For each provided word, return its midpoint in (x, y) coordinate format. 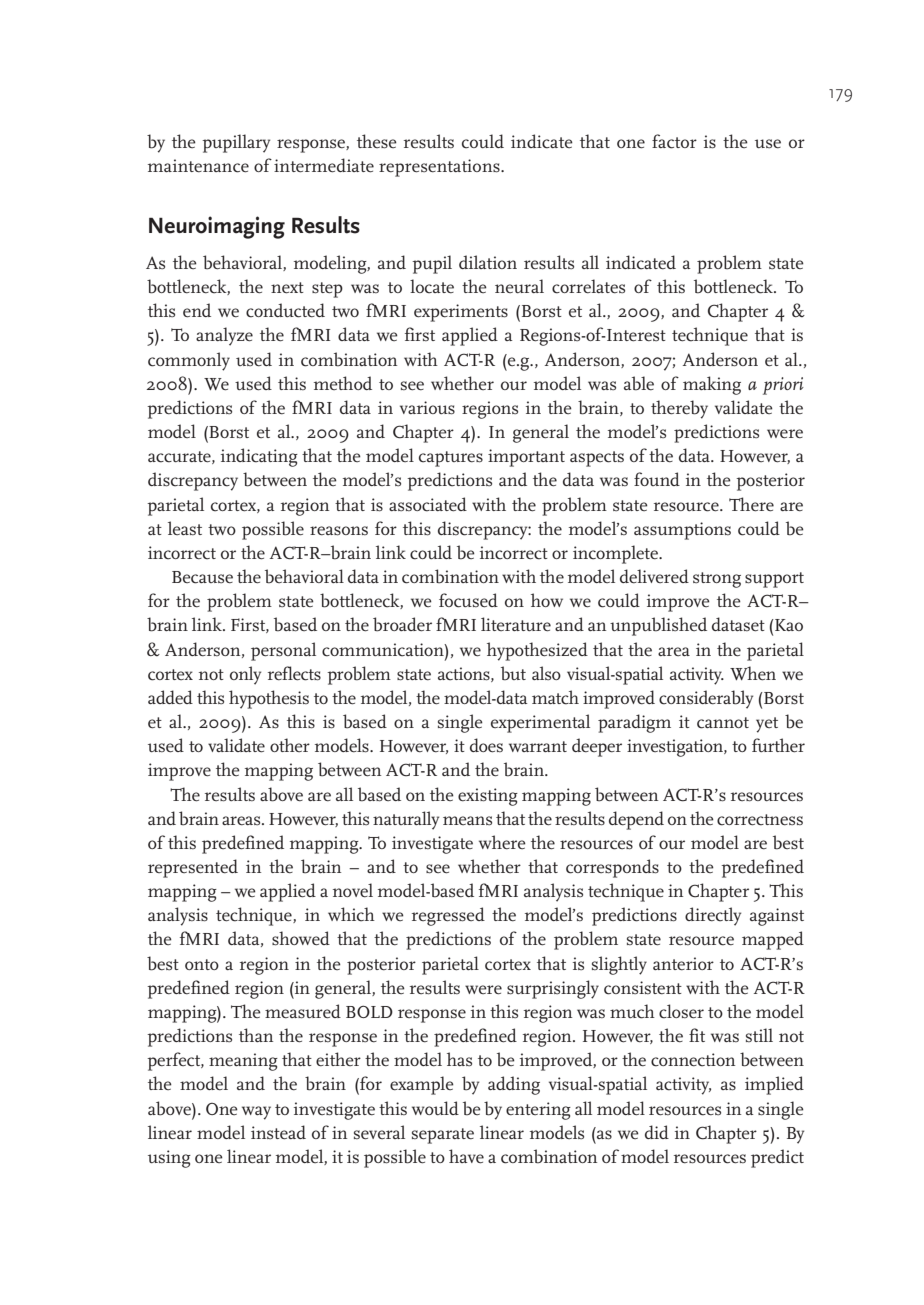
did (657, 1132)
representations (440, 168)
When (753, 673)
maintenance (198, 166)
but (513, 673)
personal (283, 651)
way (256, 1113)
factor (674, 141)
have (466, 1156)
